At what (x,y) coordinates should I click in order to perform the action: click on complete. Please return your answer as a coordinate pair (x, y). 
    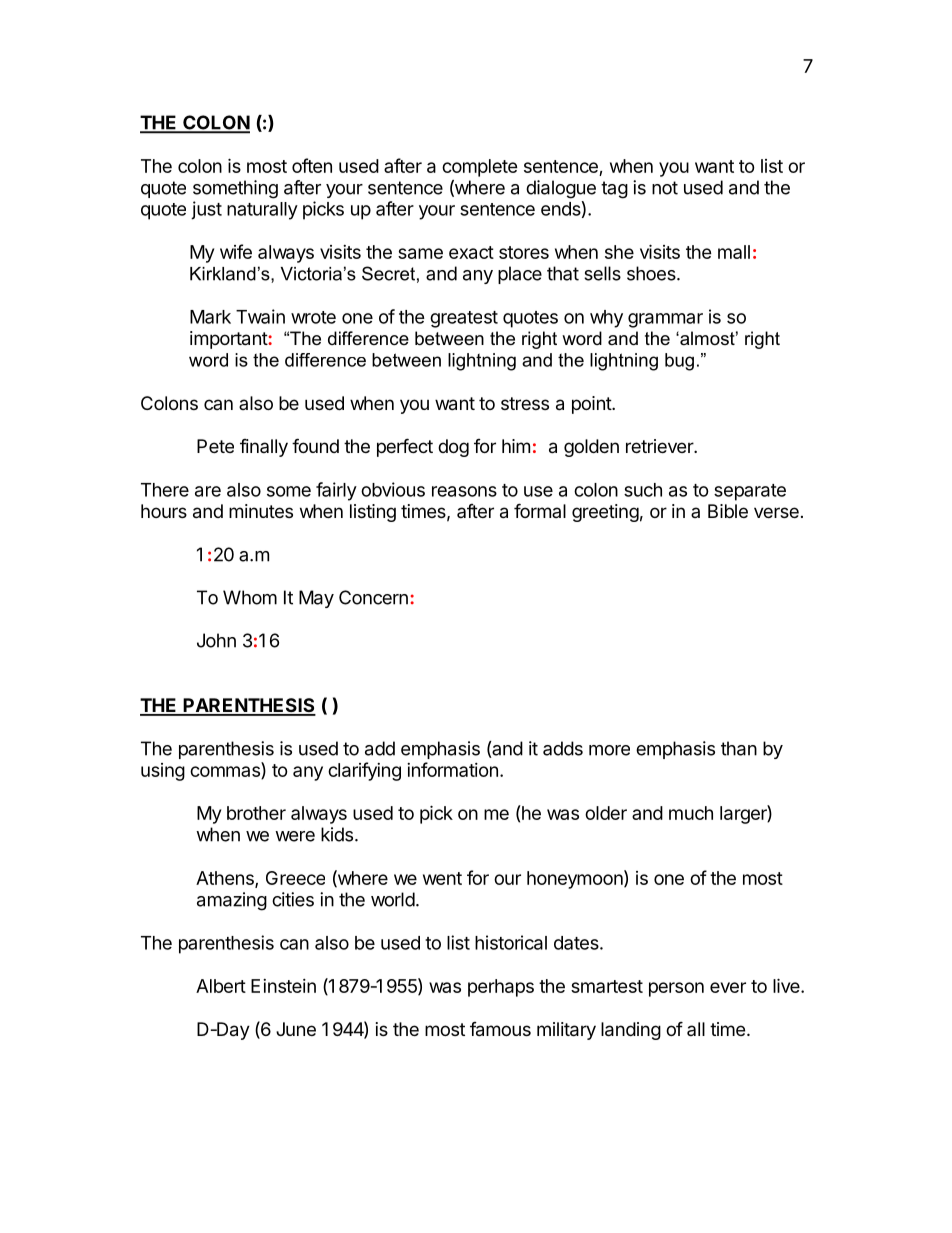
    Looking at the image, I should click on (480, 168).
